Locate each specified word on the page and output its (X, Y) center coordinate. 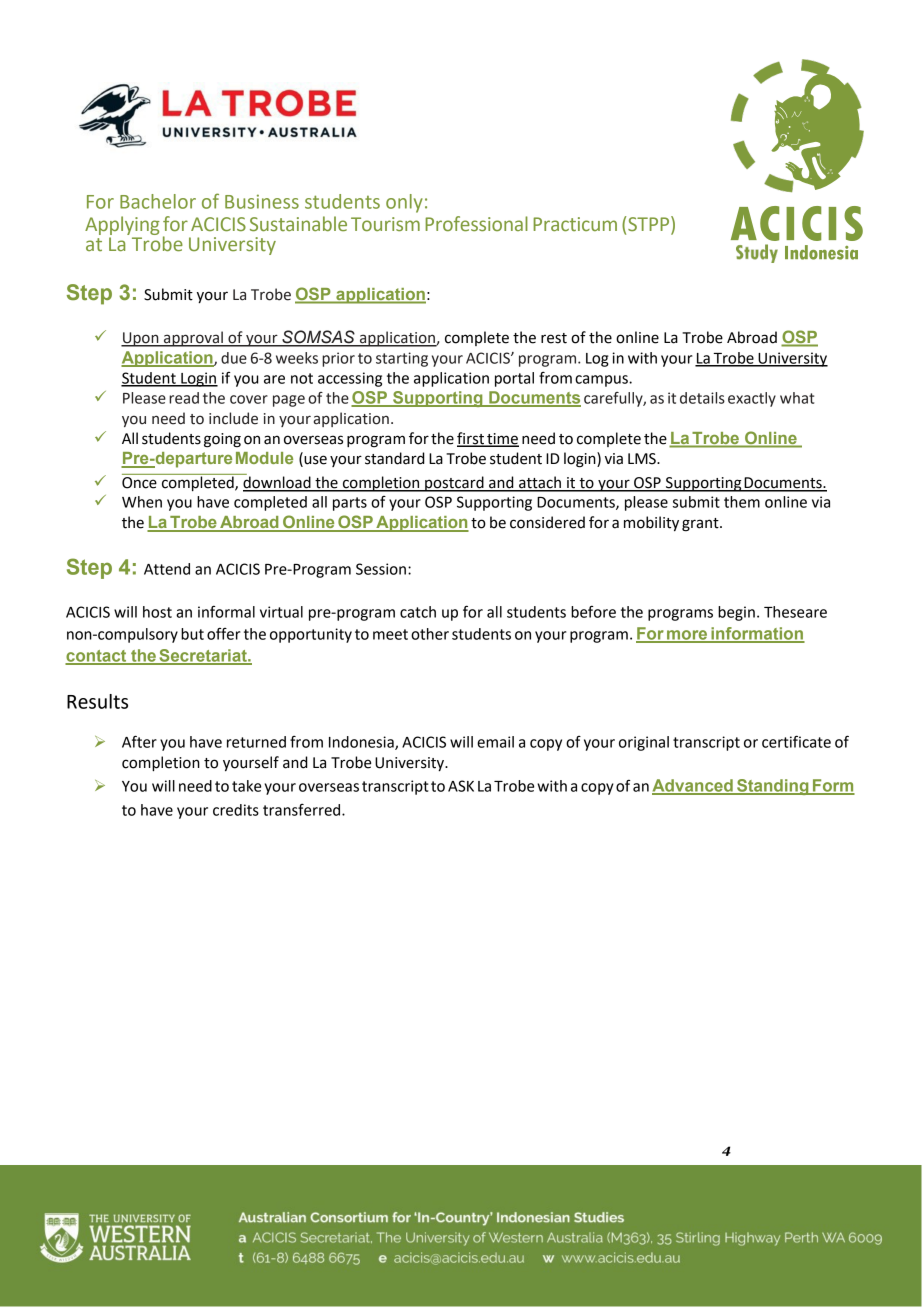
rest (554, 338)
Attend (167, 569)
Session (381, 569)
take (246, 786)
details (702, 398)
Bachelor (158, 201)
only (404, 203)
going (222, 440)
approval (193, 339)
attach (540, 483)
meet (390, 634)
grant (701, 525)
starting (402, 359)
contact (97, 657)
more (687, 636)
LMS (643, 459)
